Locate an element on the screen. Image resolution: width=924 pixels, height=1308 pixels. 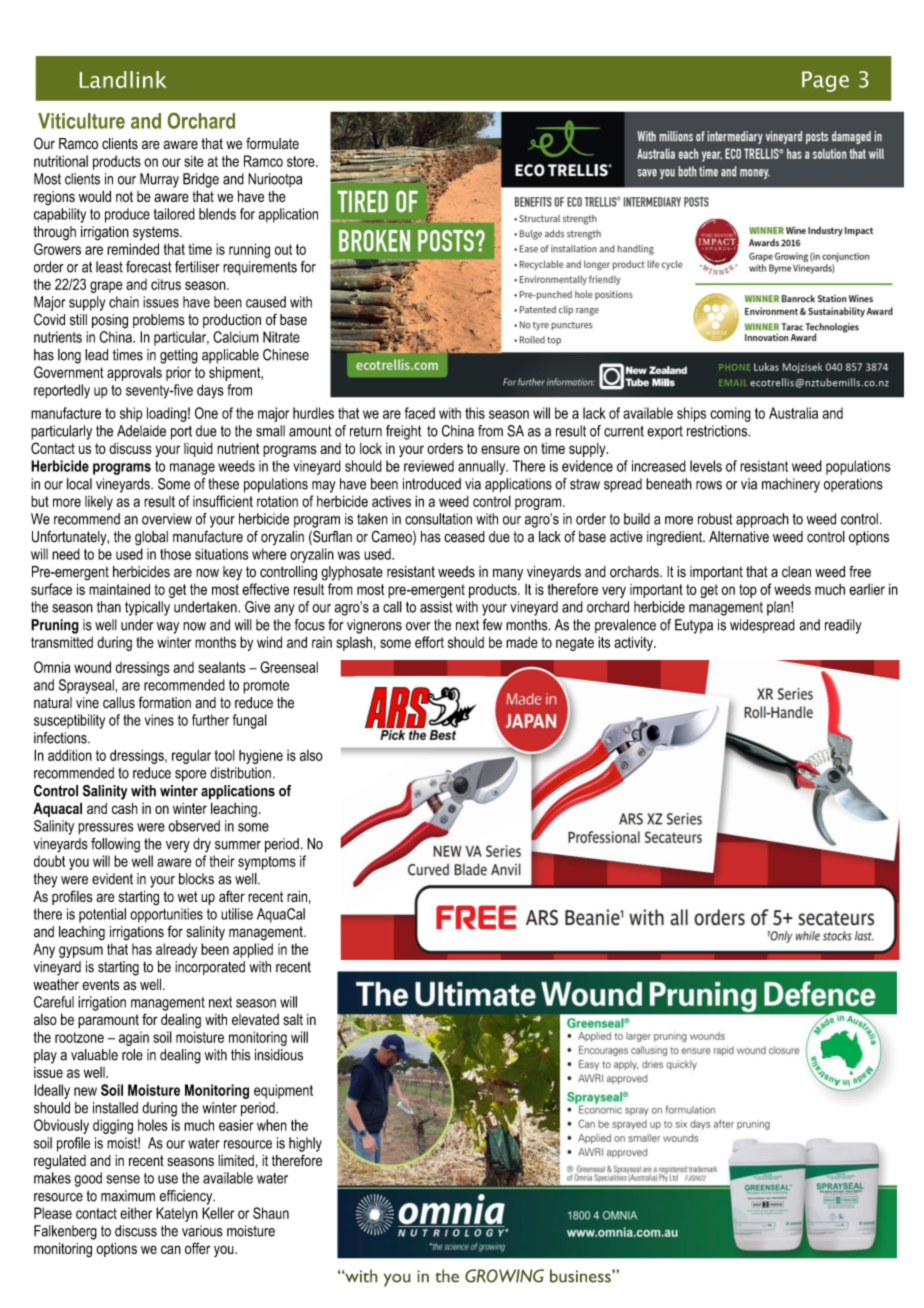
Viticulture is located at coordinates (81, 121).
